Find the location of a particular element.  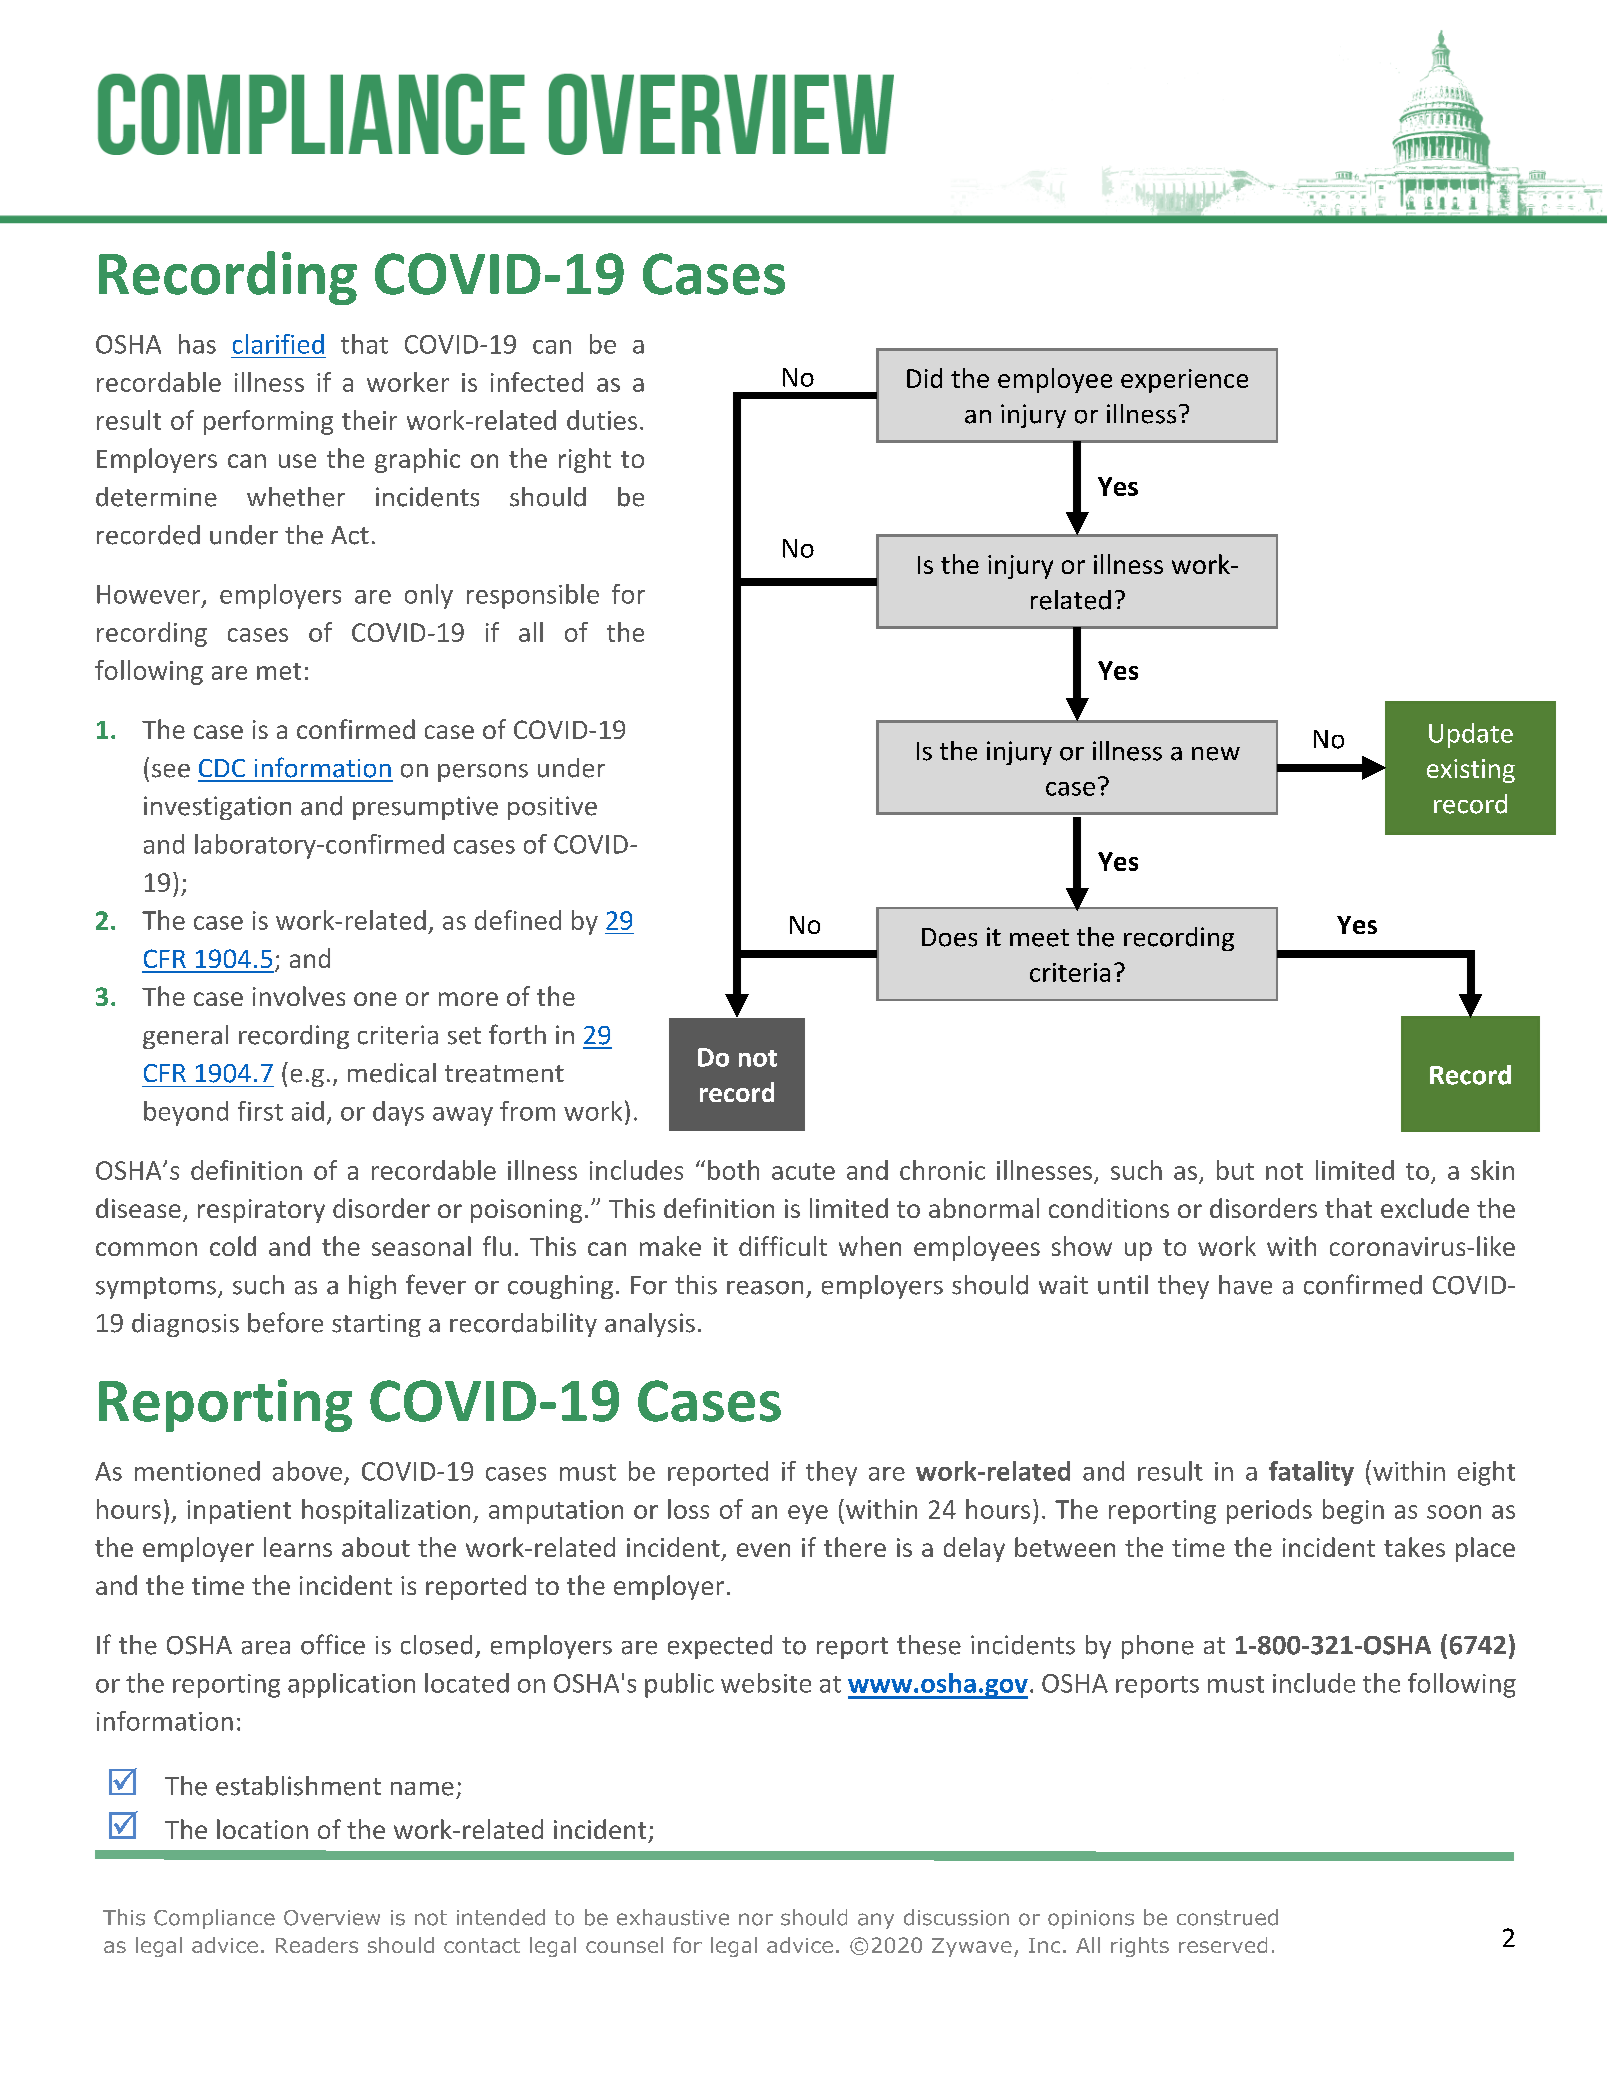

construed is located at coordinates (1227, 1917).
